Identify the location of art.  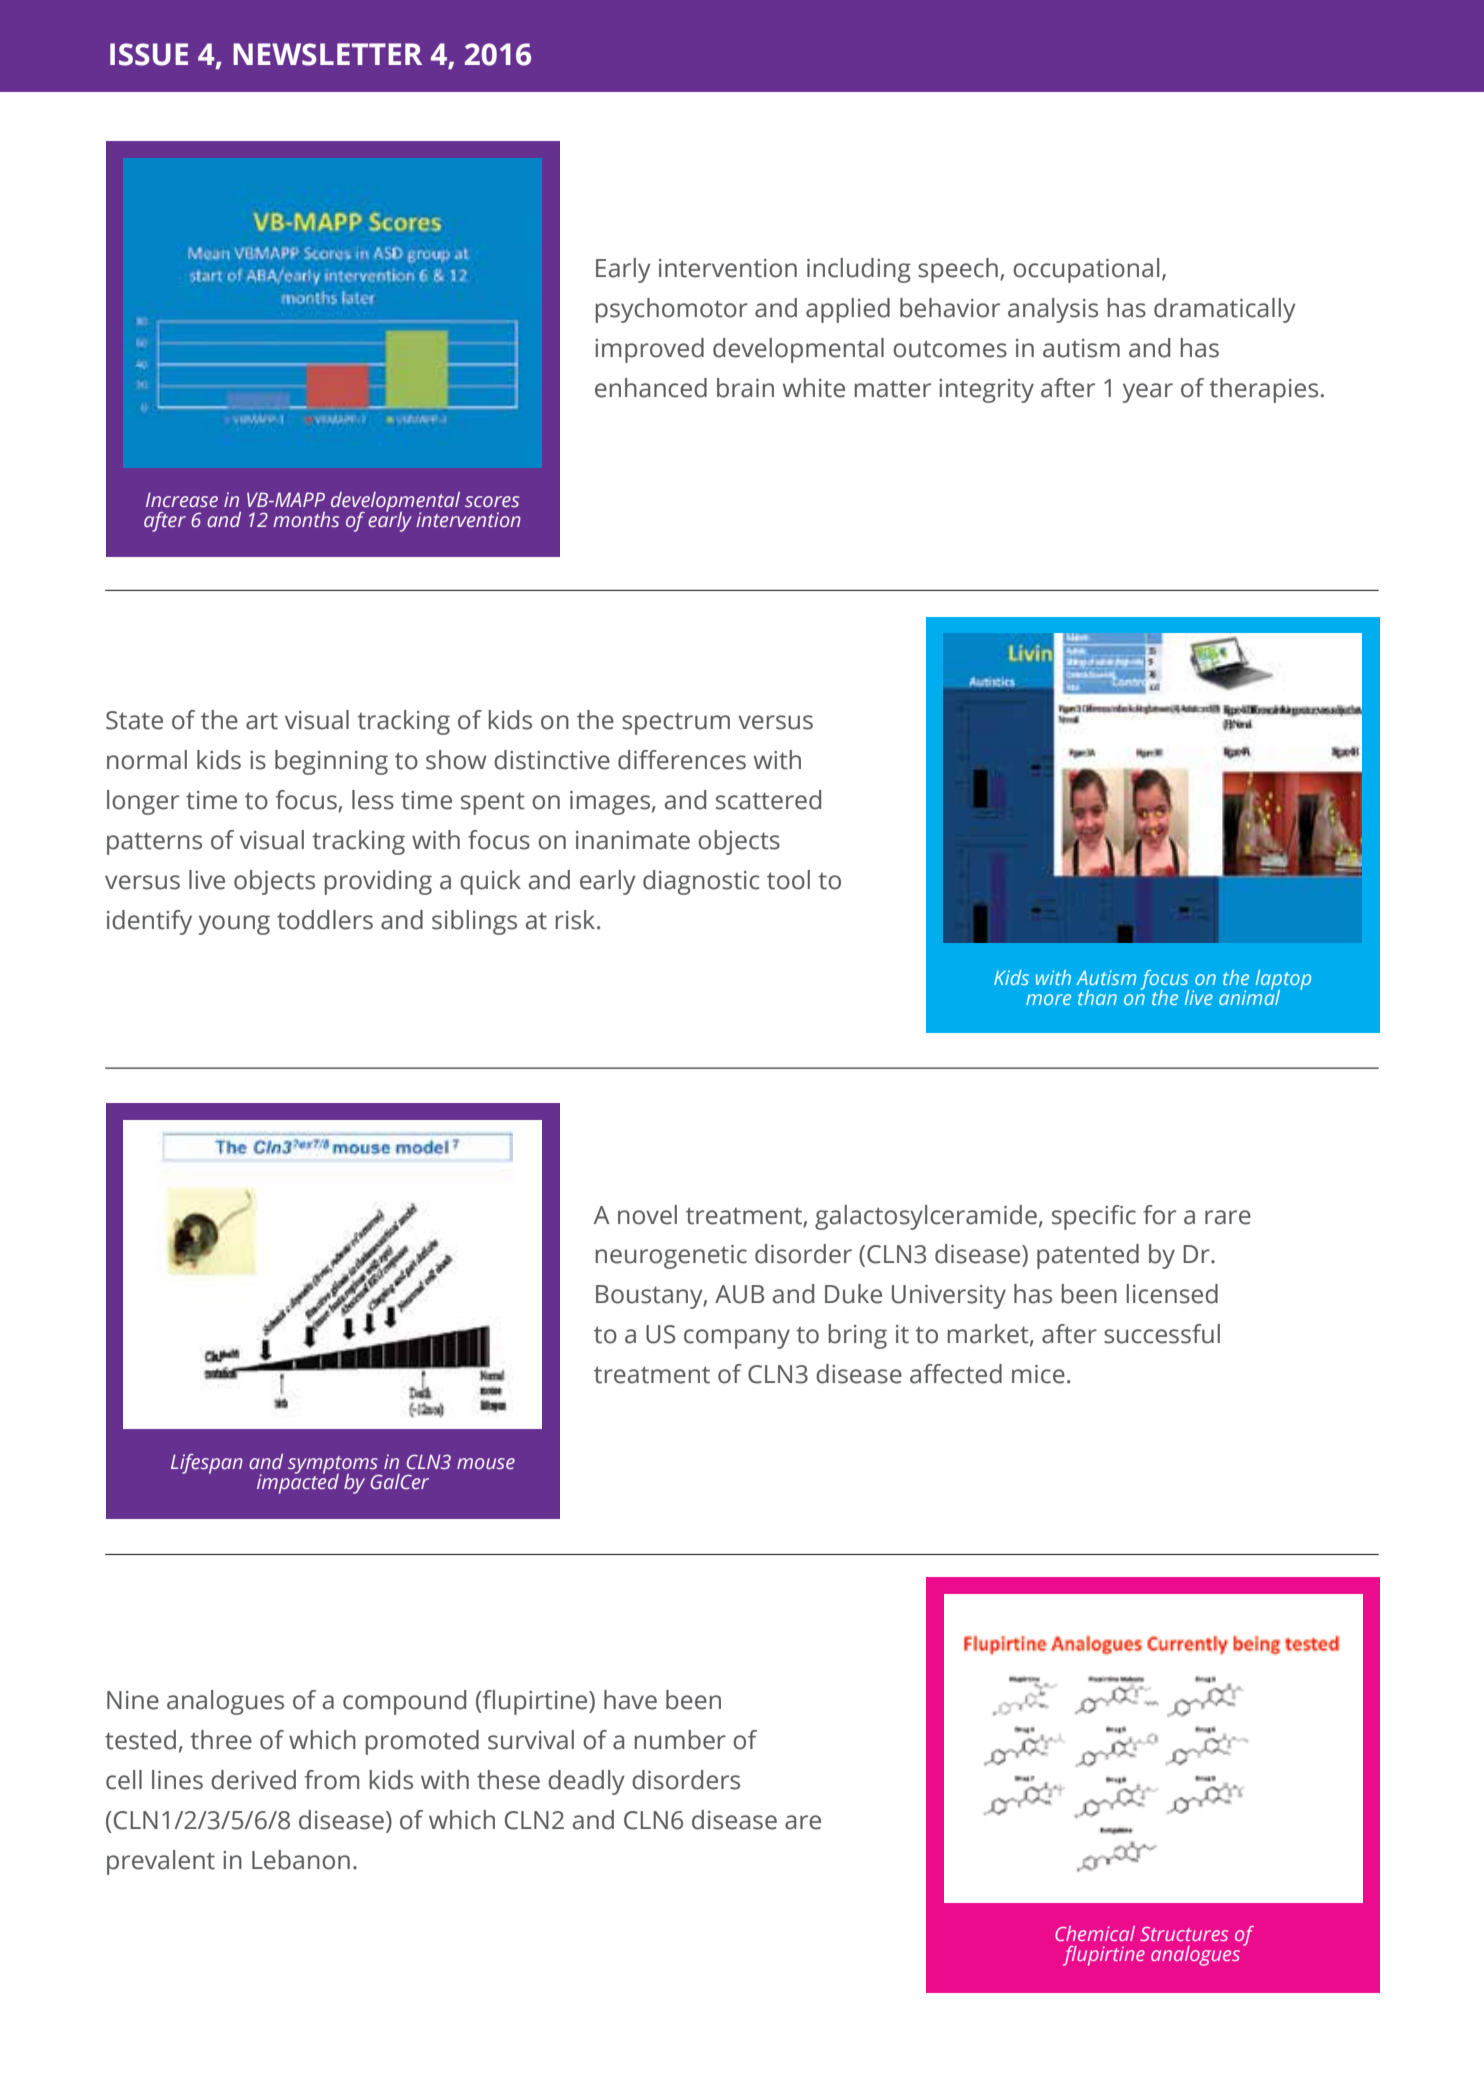
(262, 721).
